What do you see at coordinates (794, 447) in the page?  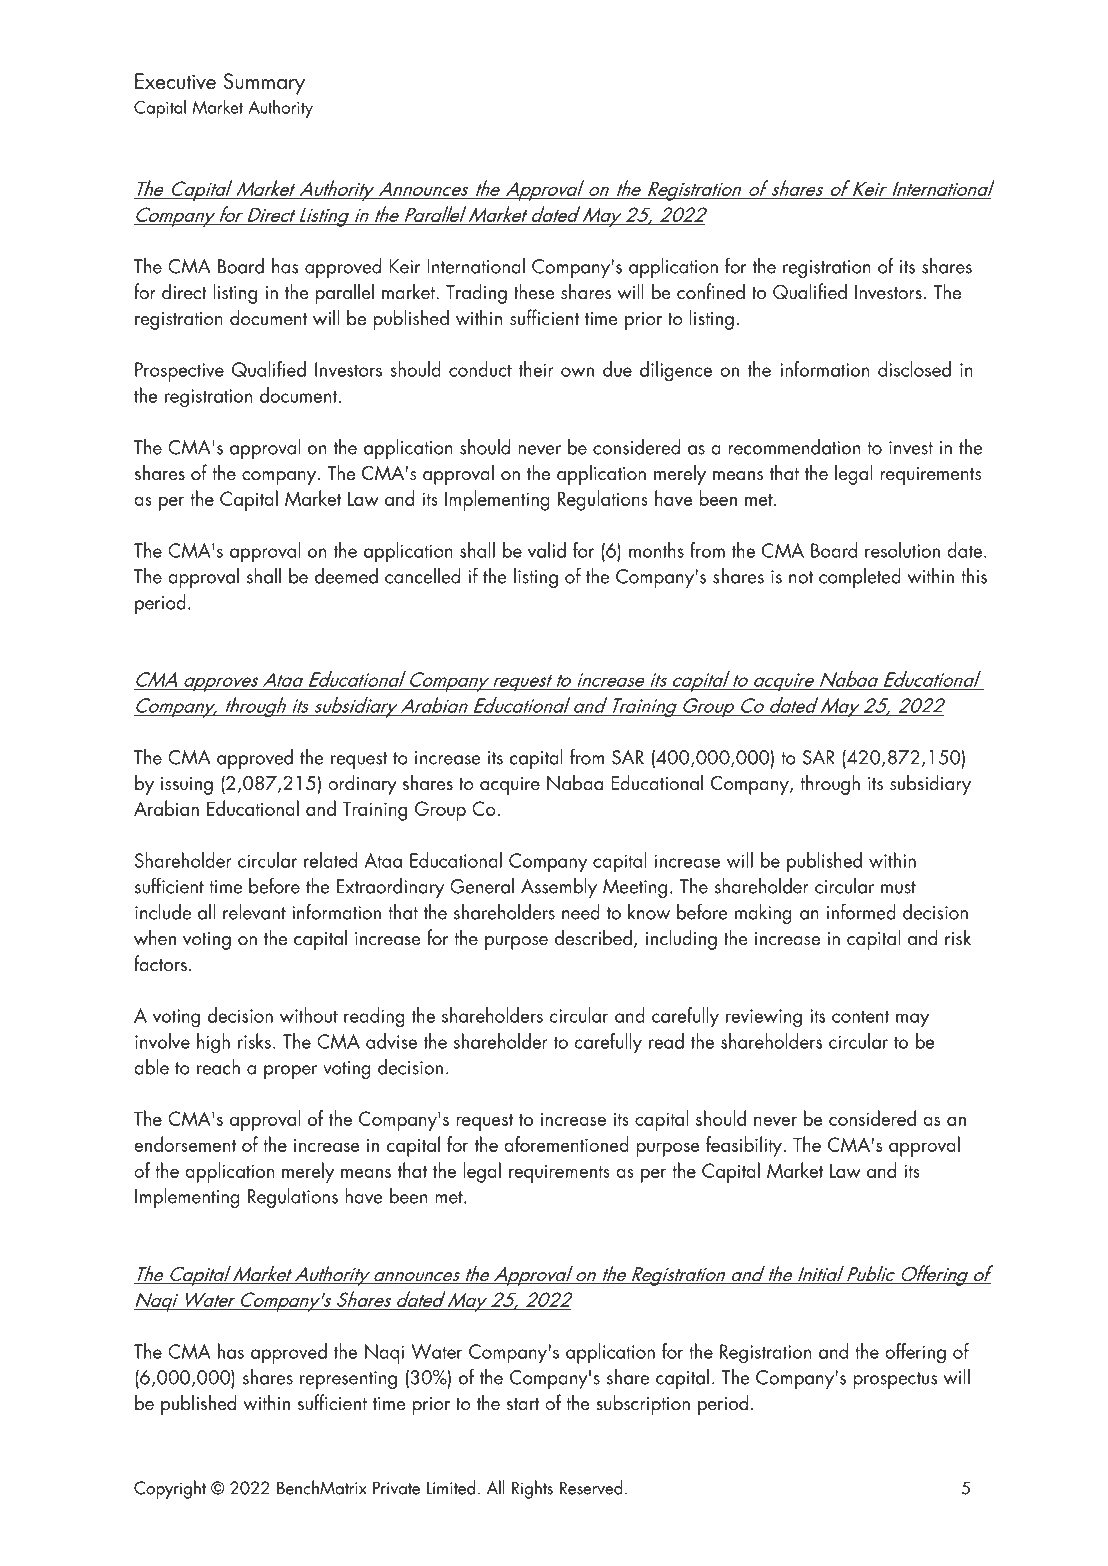 I see `recommendation` at bounding box center [794, 447].
